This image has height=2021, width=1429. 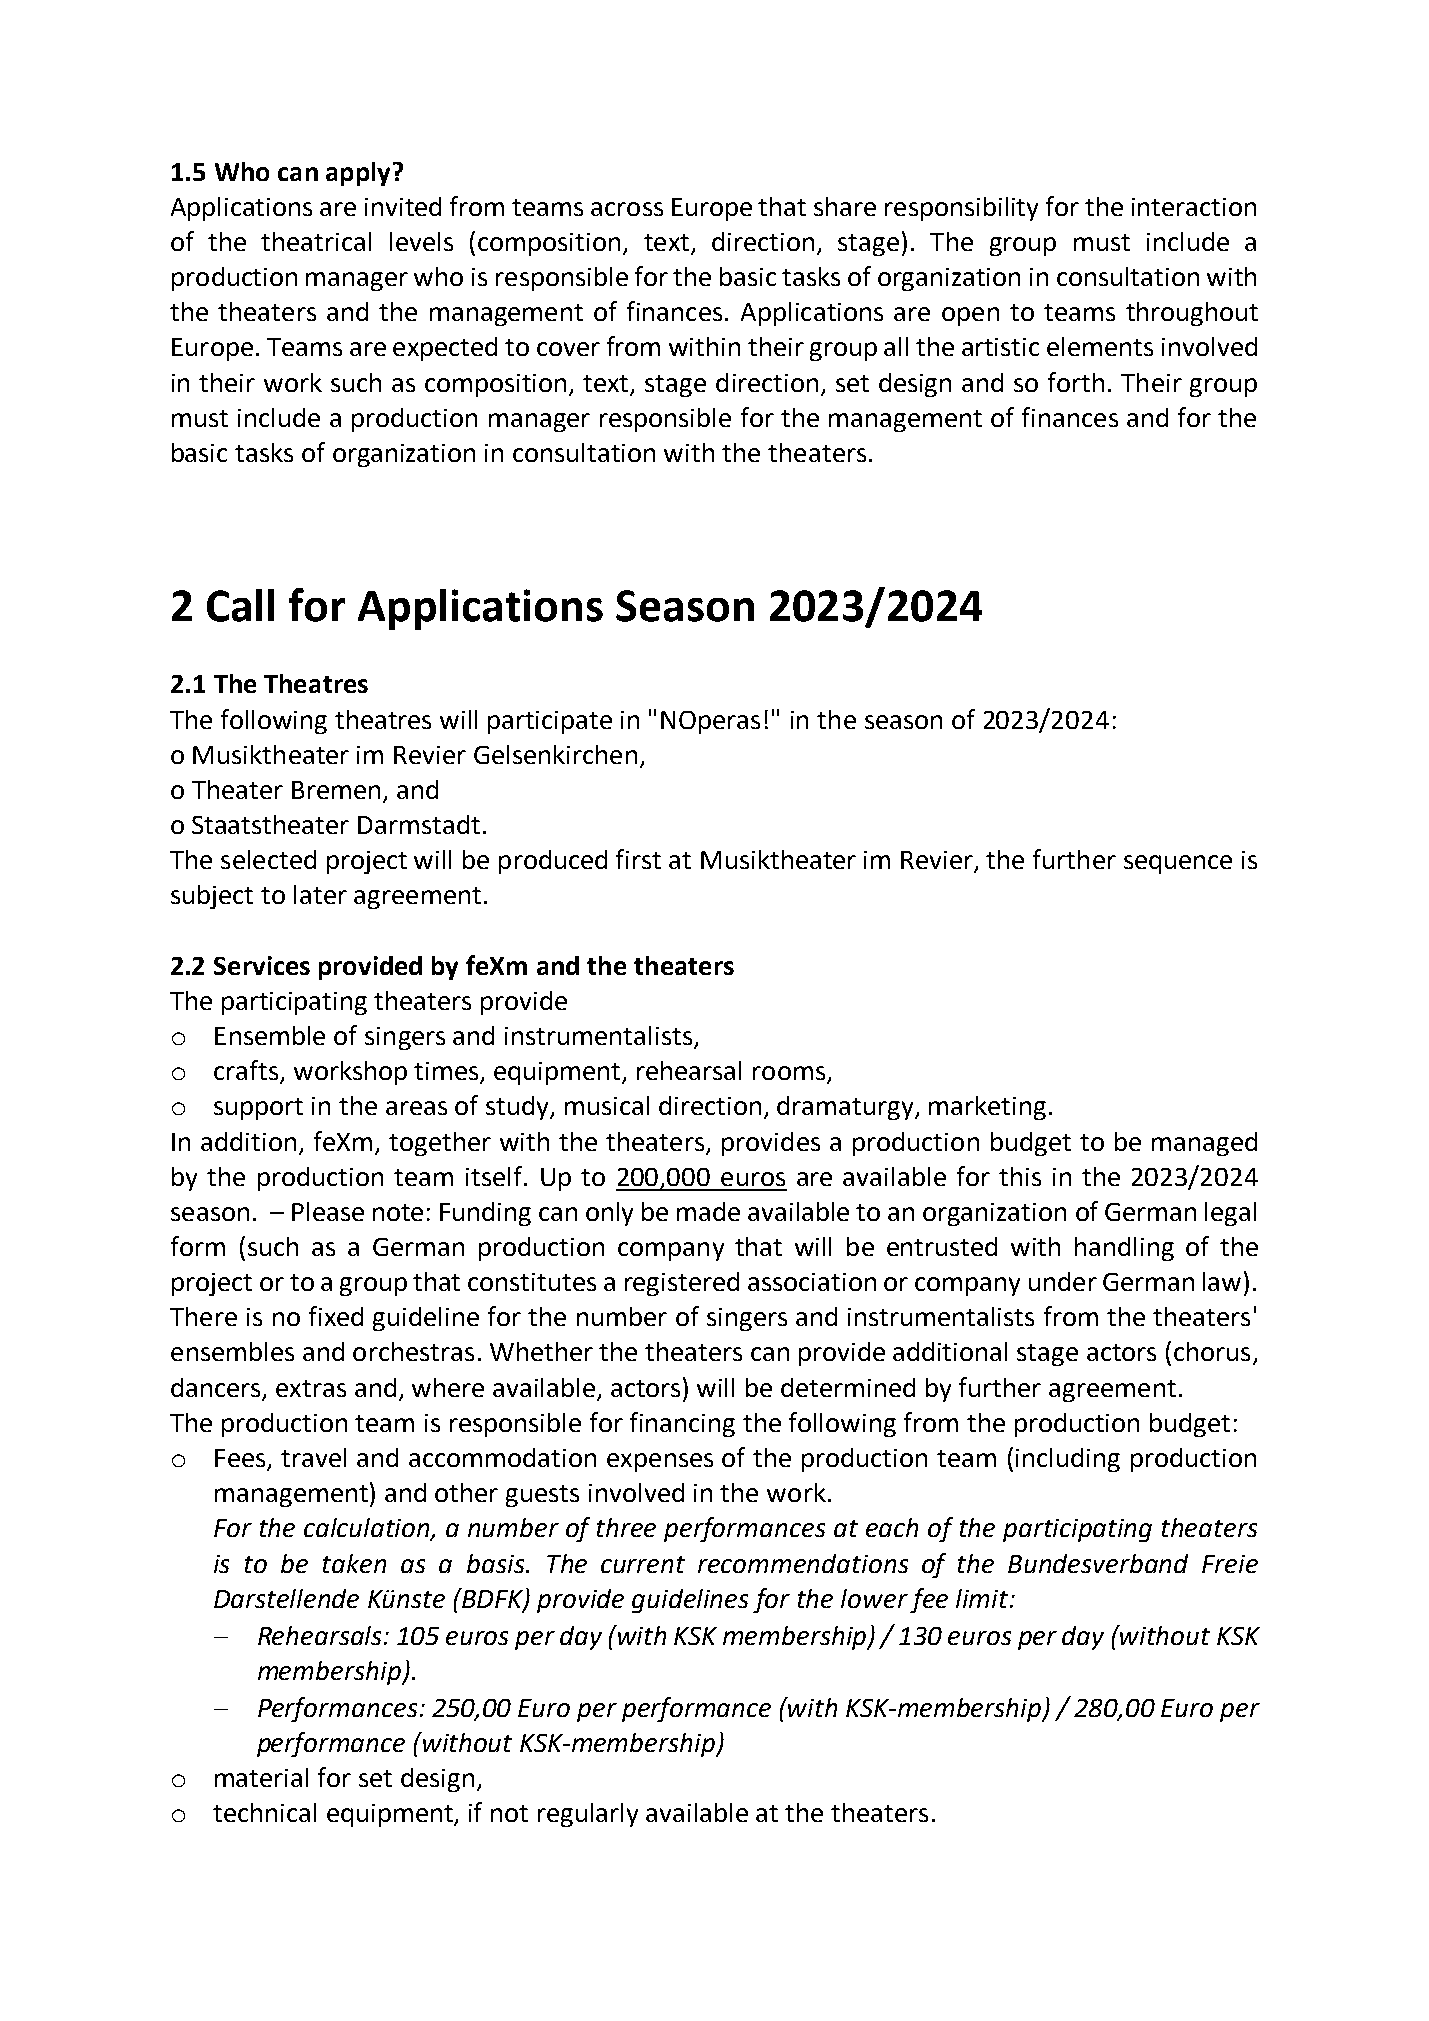 I want to click on Please, so click(x=328, y=1211).
